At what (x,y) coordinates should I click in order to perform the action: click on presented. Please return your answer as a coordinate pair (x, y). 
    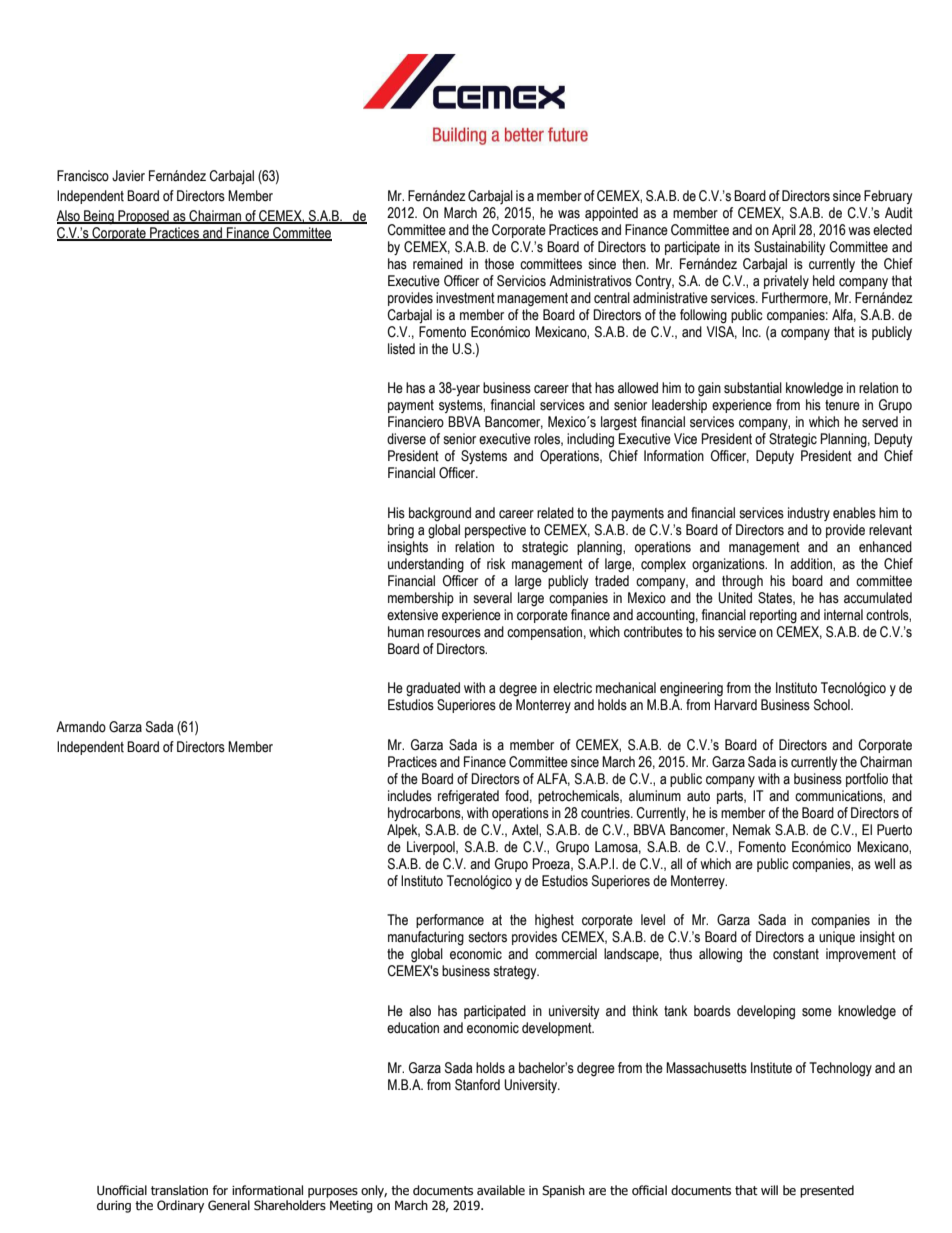
    Looking at the image, I should click on (827, 1191).
